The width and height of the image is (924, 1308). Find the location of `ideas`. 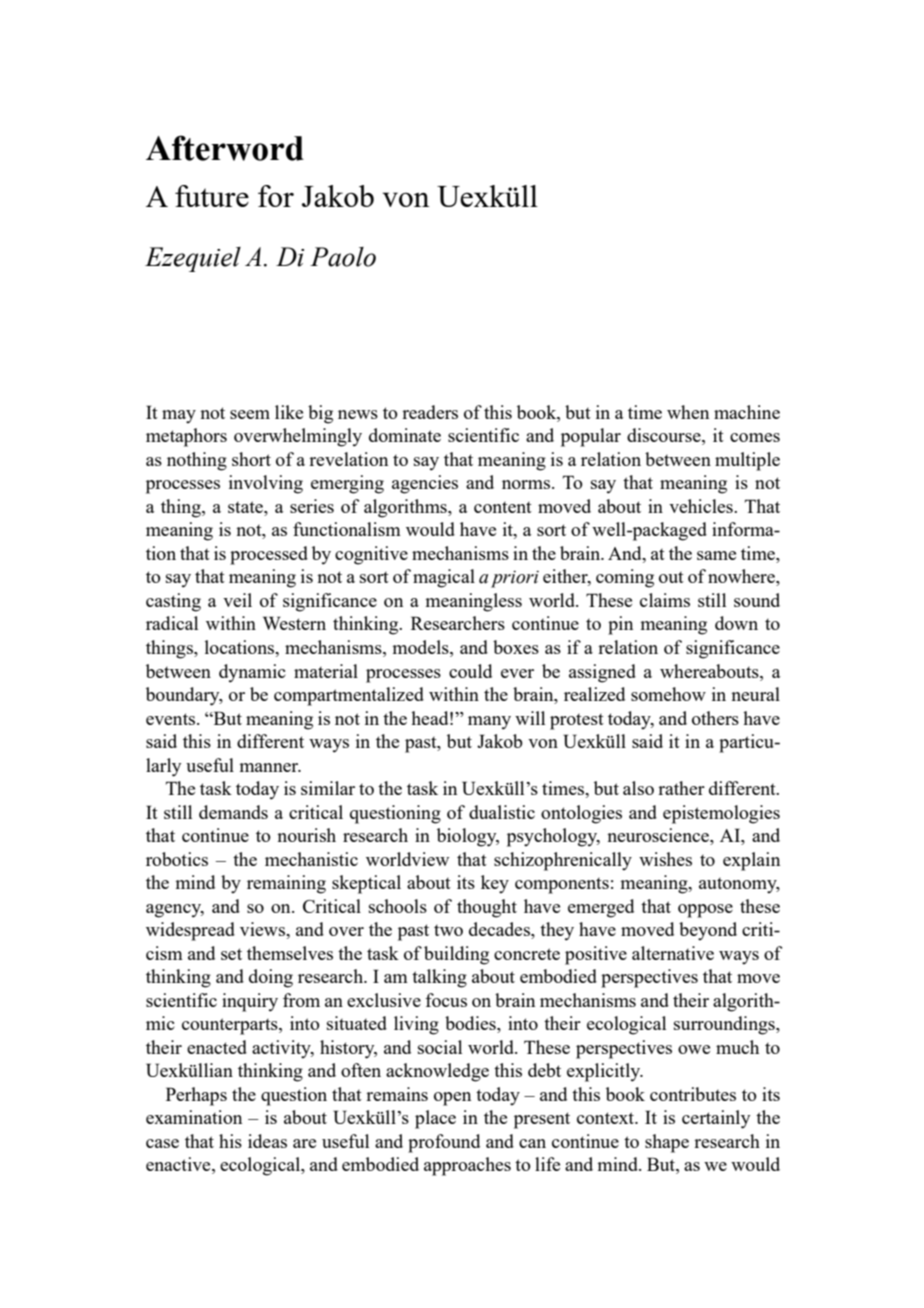

ideas is located at coordinates (267, 1141).
